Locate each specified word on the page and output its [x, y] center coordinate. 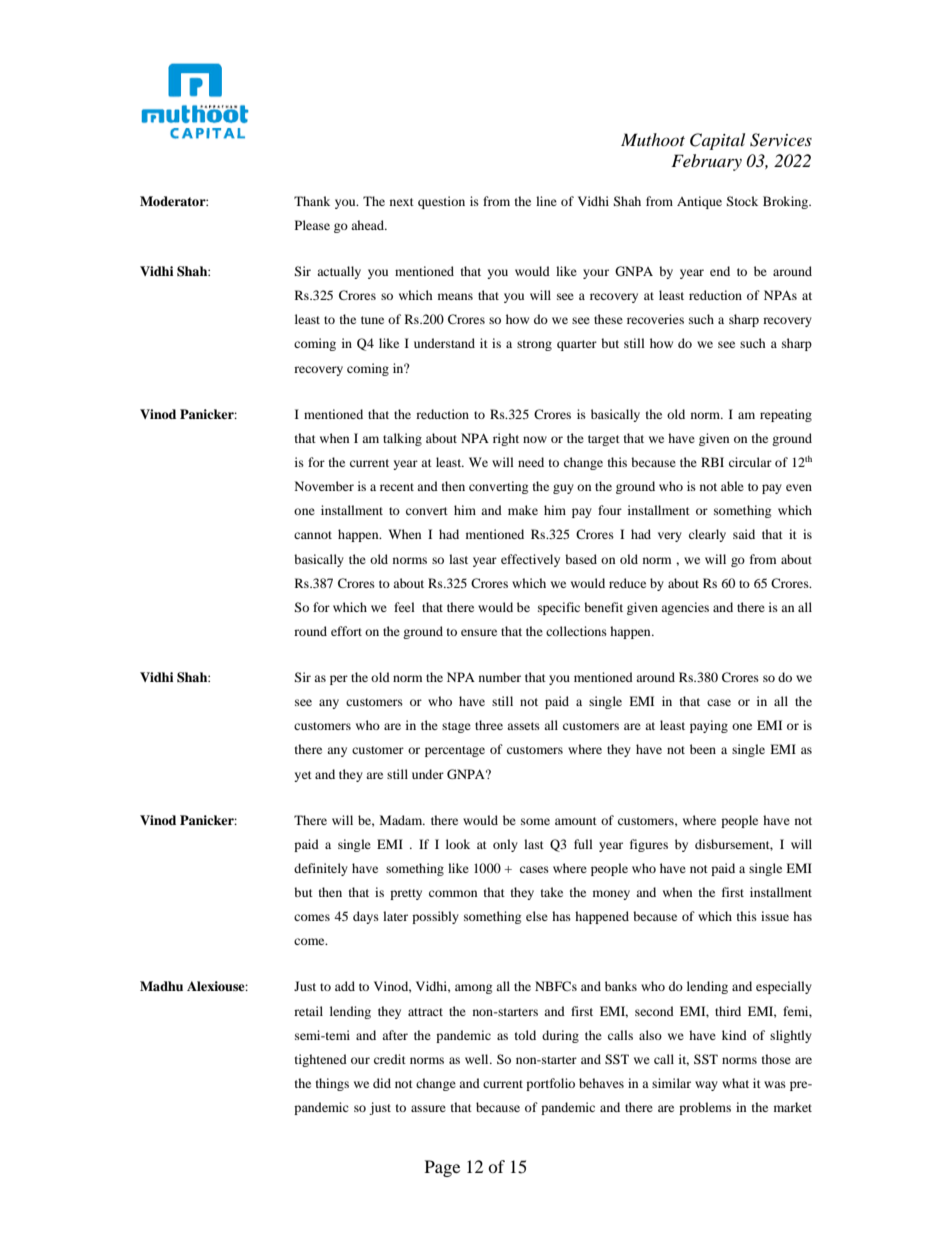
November [324, 486]
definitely [321, 869]
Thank [312, 201]
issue [775, 916]
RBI [712, 462]
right [506, 439]
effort [346, 631]
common [453, 893]
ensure [479, 632]
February [706, 162]
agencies [685, 608]
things [332, 1084]
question [441, 202]
